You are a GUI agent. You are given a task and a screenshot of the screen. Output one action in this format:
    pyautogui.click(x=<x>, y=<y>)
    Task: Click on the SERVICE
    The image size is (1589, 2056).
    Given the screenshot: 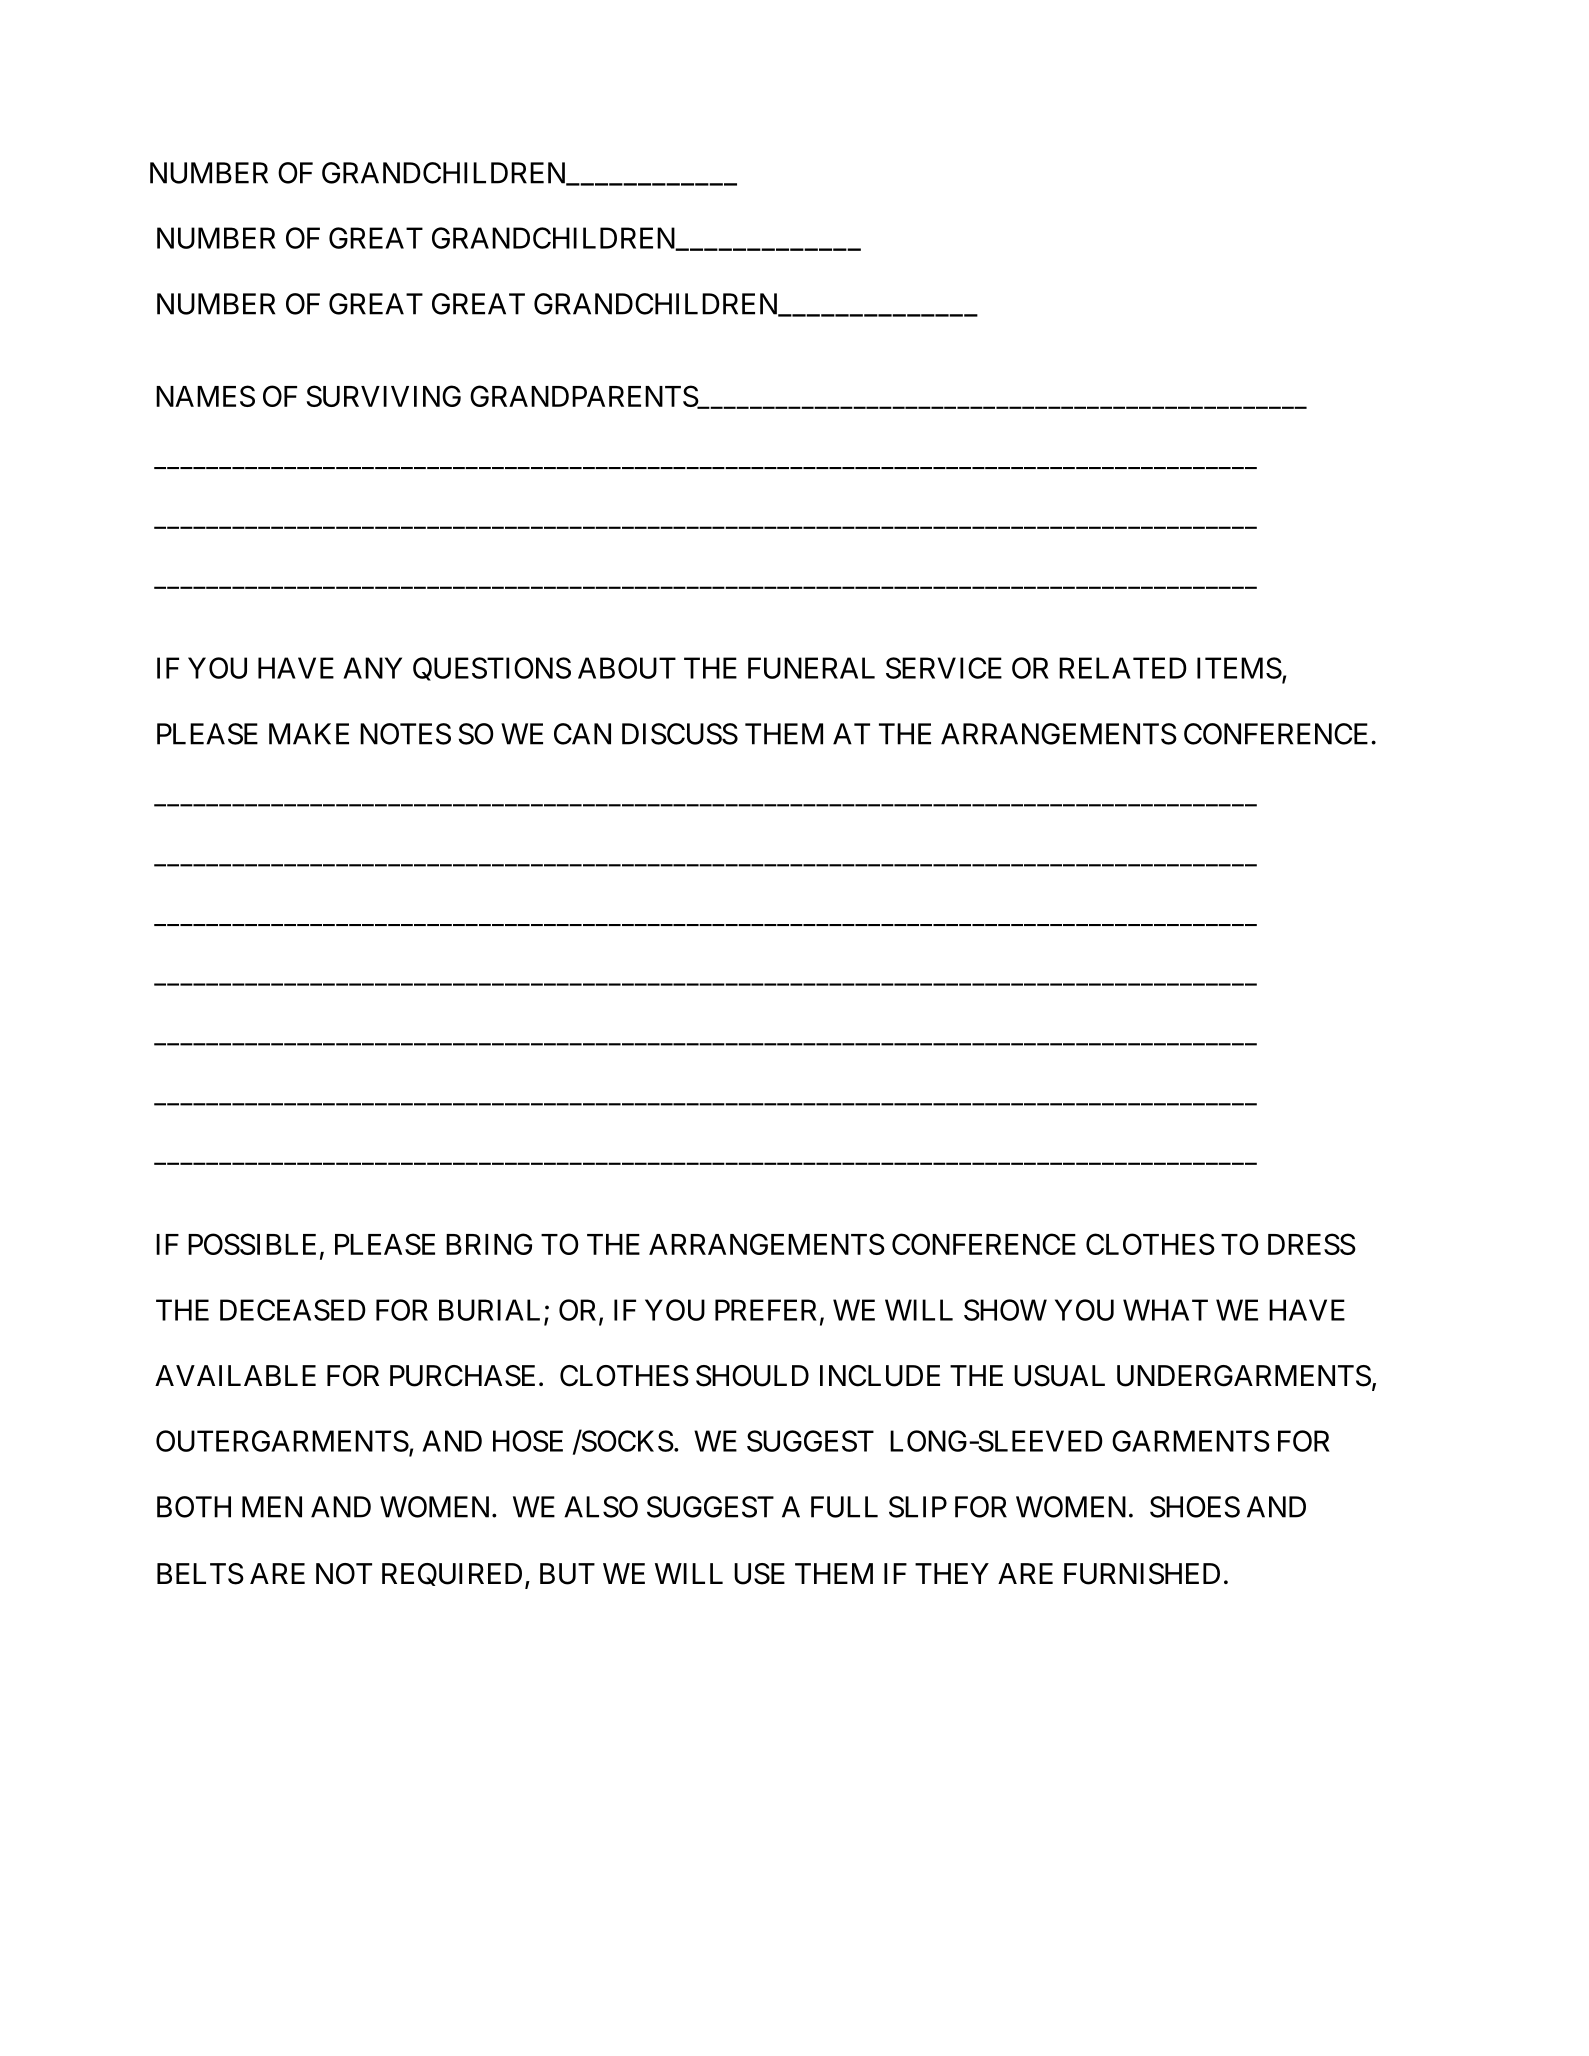 What is the action you would take?
    pyautogui.click(x=944, y=668)
